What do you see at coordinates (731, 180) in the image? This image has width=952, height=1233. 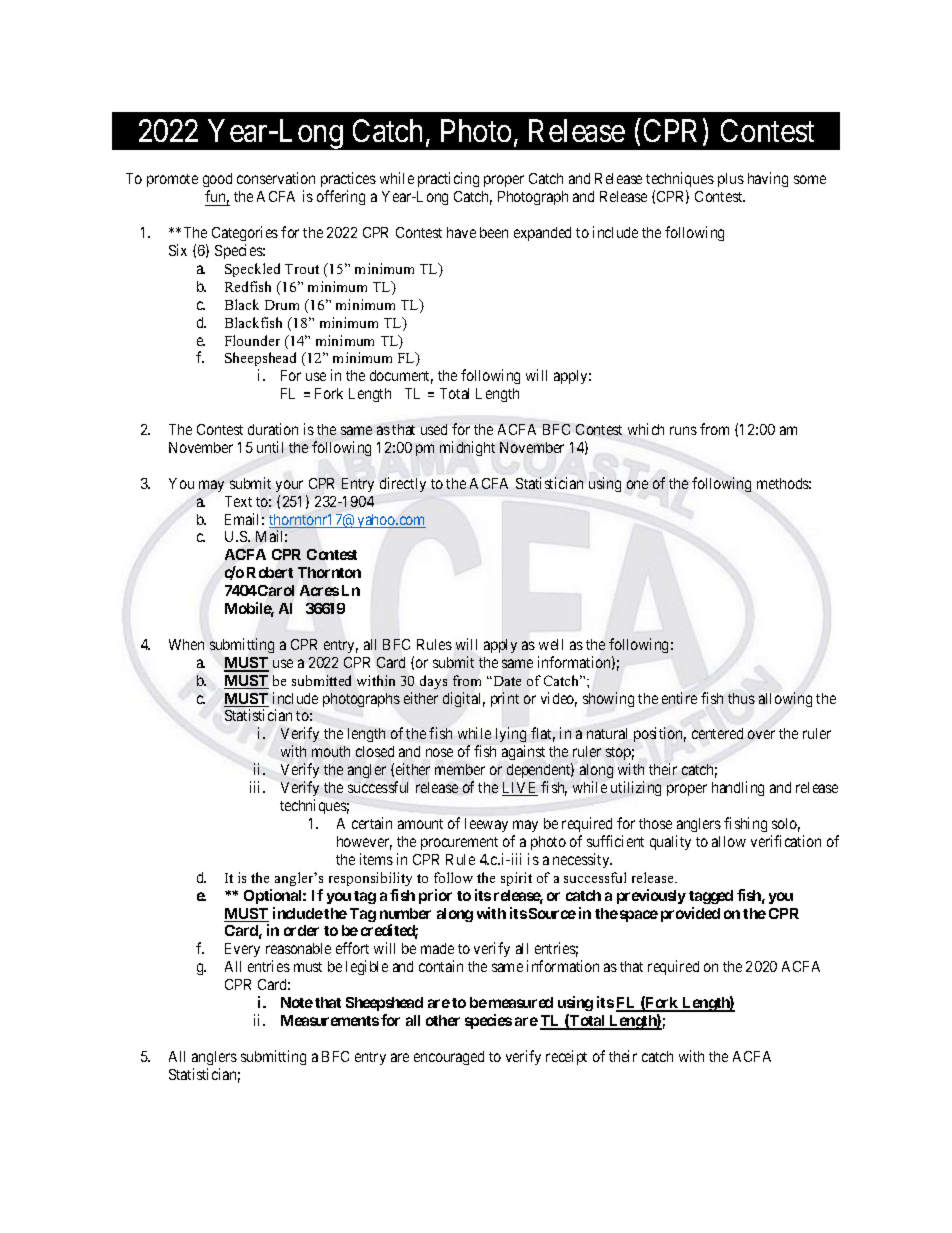 I see `plus` at bounding box center [731, 180].
